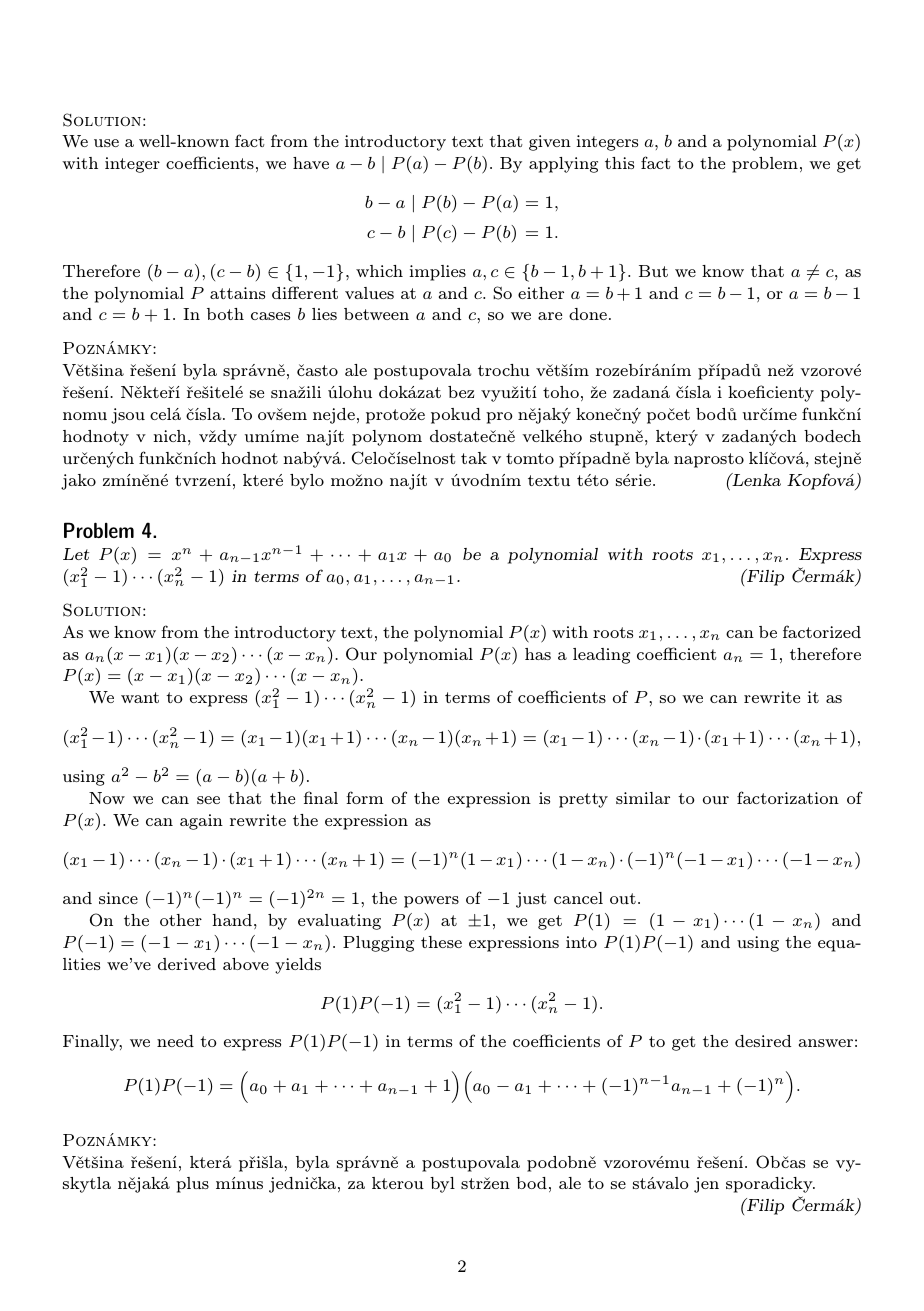 The width and height of the screenshot is (924, 1311). What do you see at coordinates (181, 920) in the screenshot?
I see `other` at bounding box center [181, 920].
